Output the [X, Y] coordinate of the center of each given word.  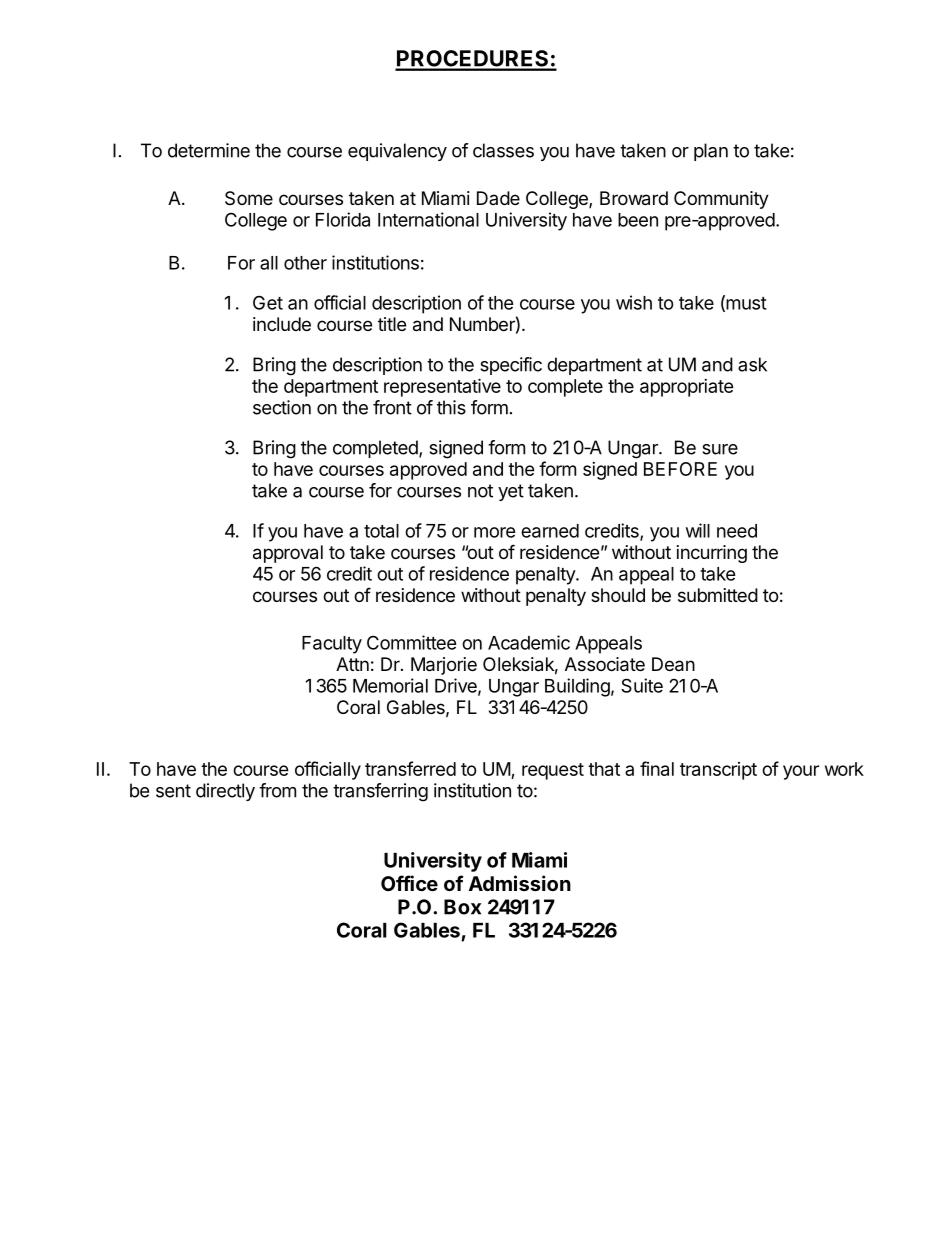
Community [721, 200]
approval [288, 554]
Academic [529, 642]
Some [249, 198]
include [282, 324]
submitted [718, 595]
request [553, 771]
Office [409, 883]
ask [752, 364]
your [801, 772]
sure [720, 449]
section [282, 407]
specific [511, 366]
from [277, 790]
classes [503, 150]
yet [511, 492]
